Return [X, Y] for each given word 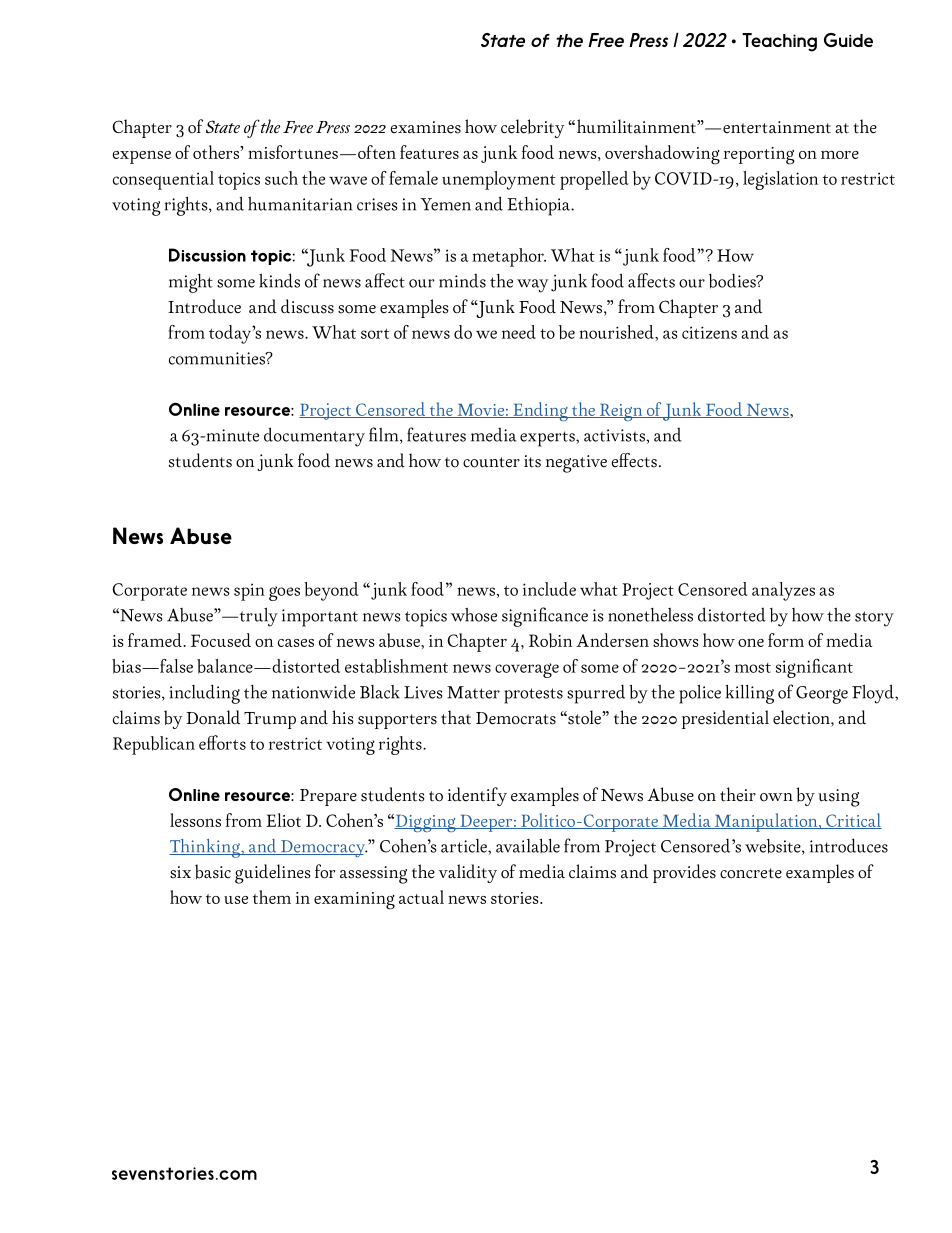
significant [814, 668]
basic [213, 871]
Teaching [779, 42]
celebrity [532, 128]
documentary [314, 437]
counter [491, 462]
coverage [527, 670]
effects [634, 460]
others [217, 152]
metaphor [509, 257]
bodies [733, 281]
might [191, 283]
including [205, 694]
